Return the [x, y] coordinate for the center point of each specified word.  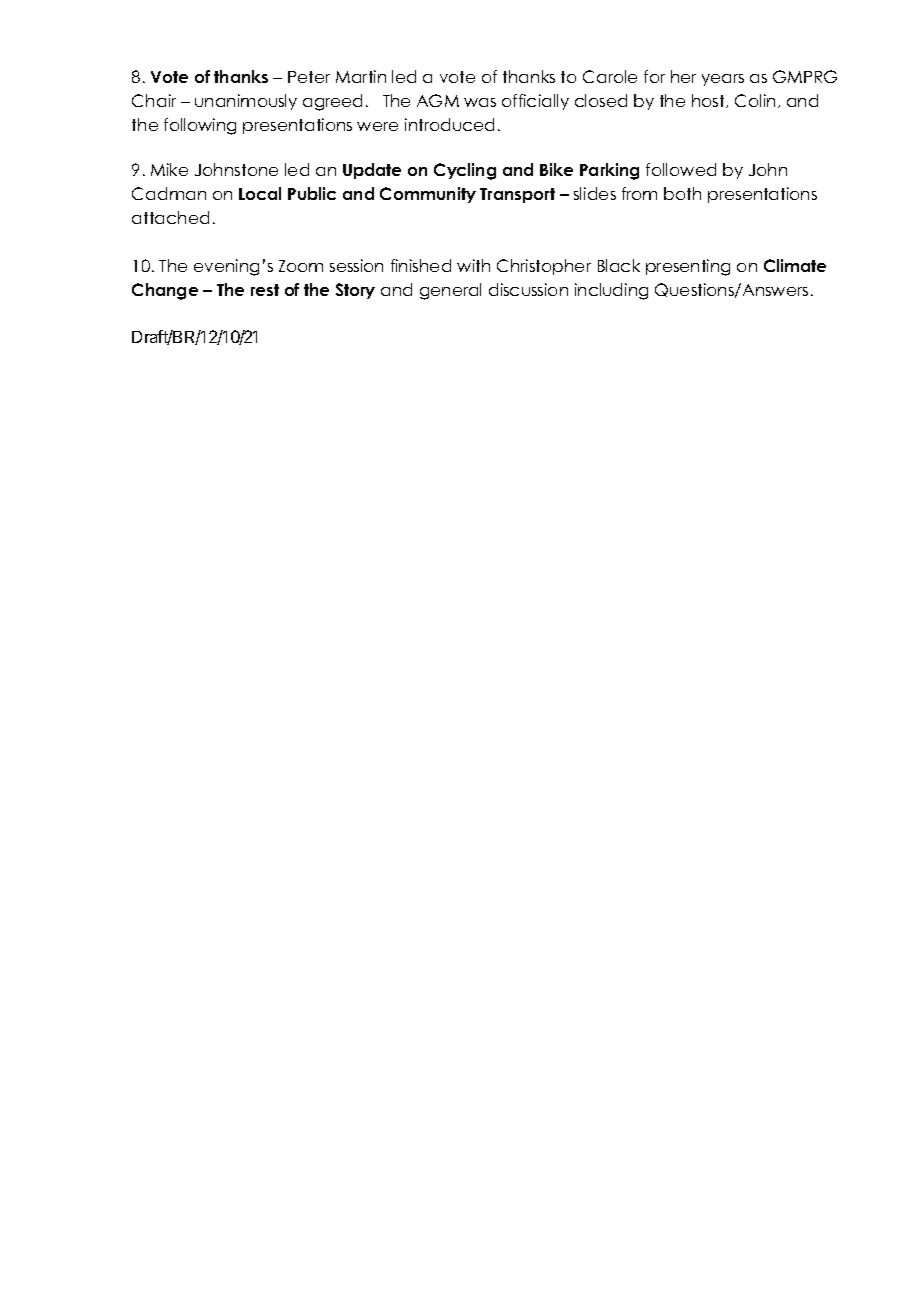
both [682, 193]
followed [681, 169]
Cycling [465, 171]
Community [428, 195]
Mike [169, 169]
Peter [309, 77]
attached [170, 217]
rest [265, 290]
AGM [438, 100]
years [723, 80]
